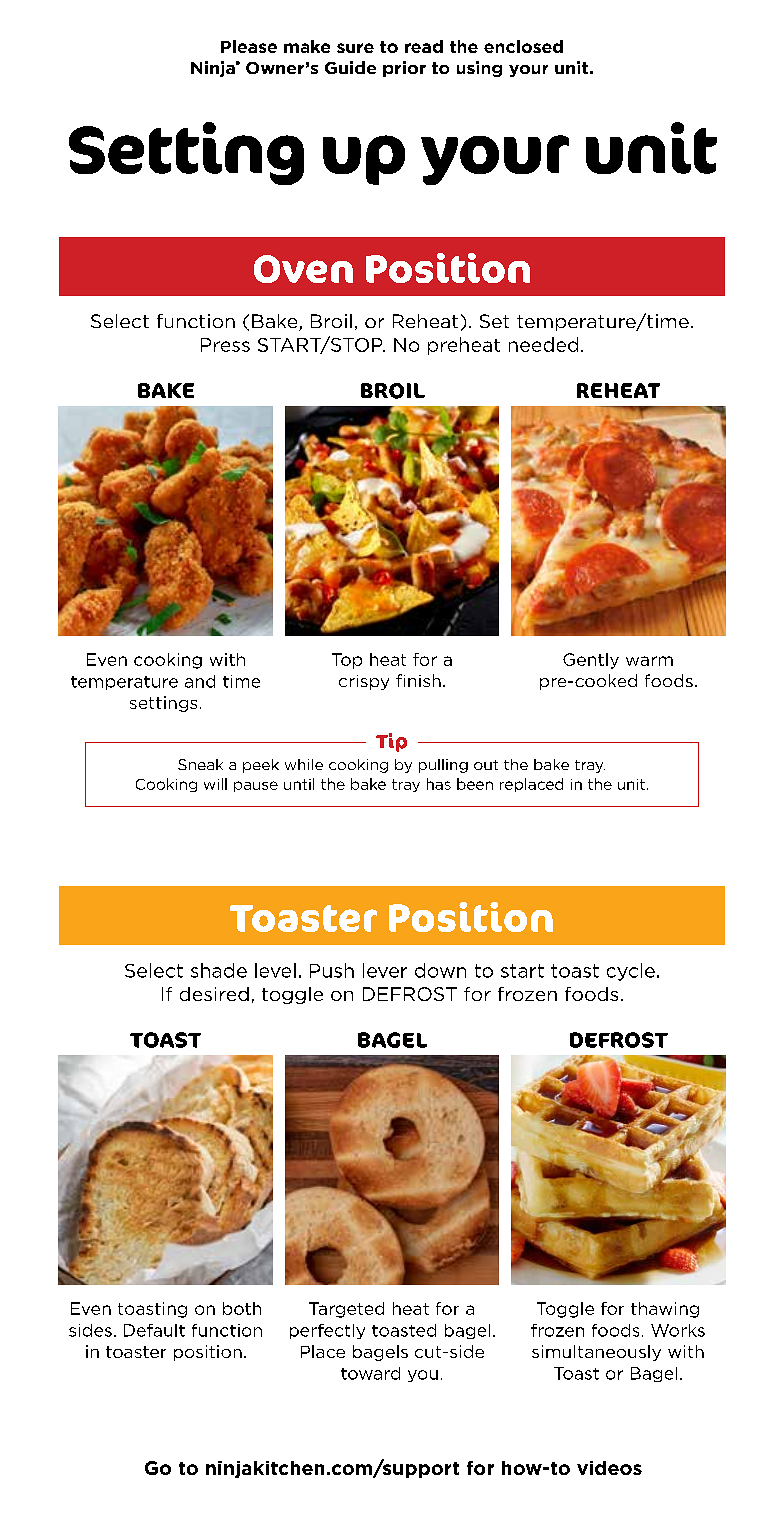 The height and width of the screenshot is (1514, 784). Describe the element at coordinates (591, 661) in the screenshot. I see `Gently` at that location.
